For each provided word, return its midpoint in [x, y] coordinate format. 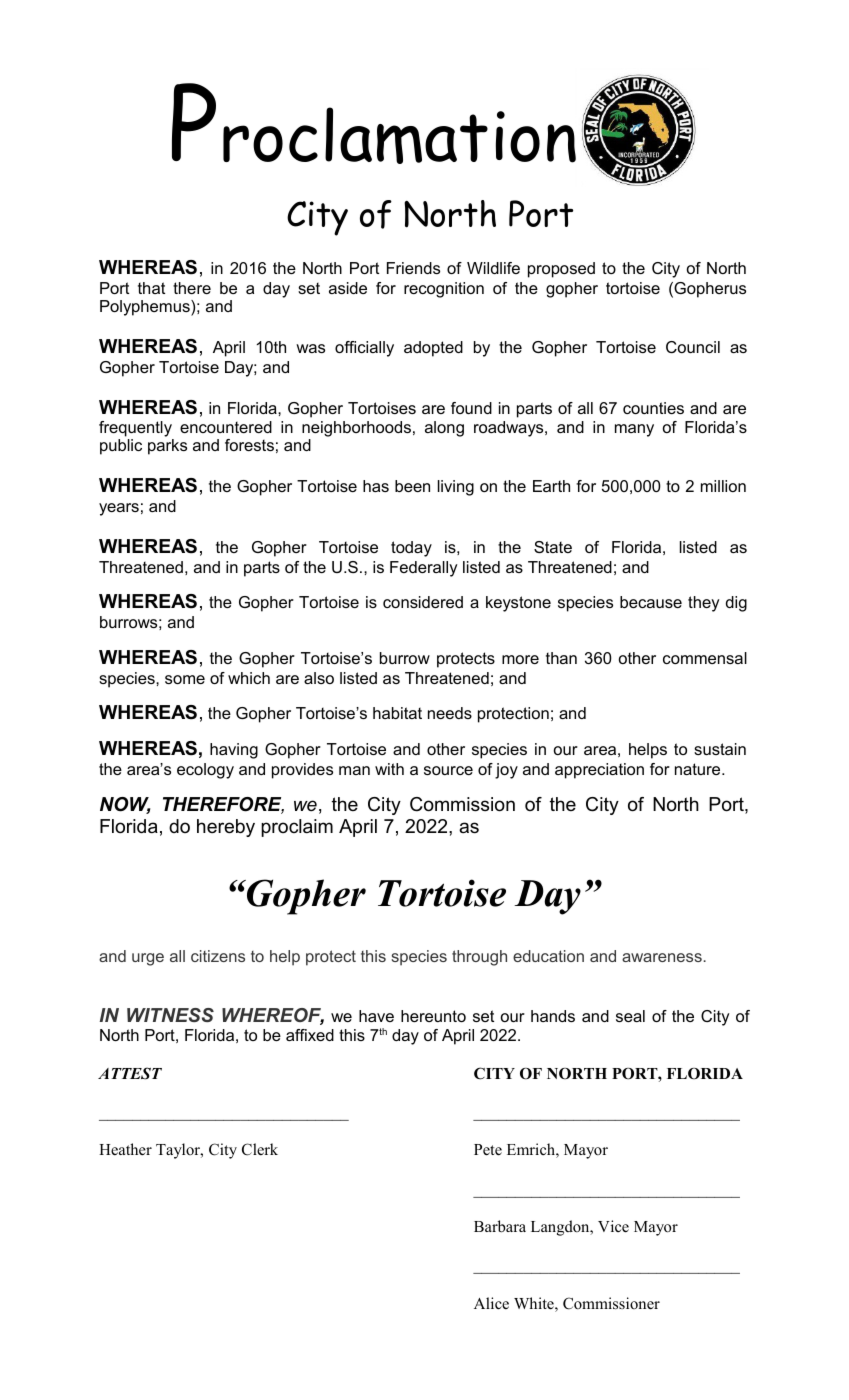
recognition [444, 290]
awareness [662, 957]
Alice [491, 1303]
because [651, 602]
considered [423, 602]
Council [693, 347]
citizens [218, 956]
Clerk [260, 1149]
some [185, 679]
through [479, 958]
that [151, 288]
